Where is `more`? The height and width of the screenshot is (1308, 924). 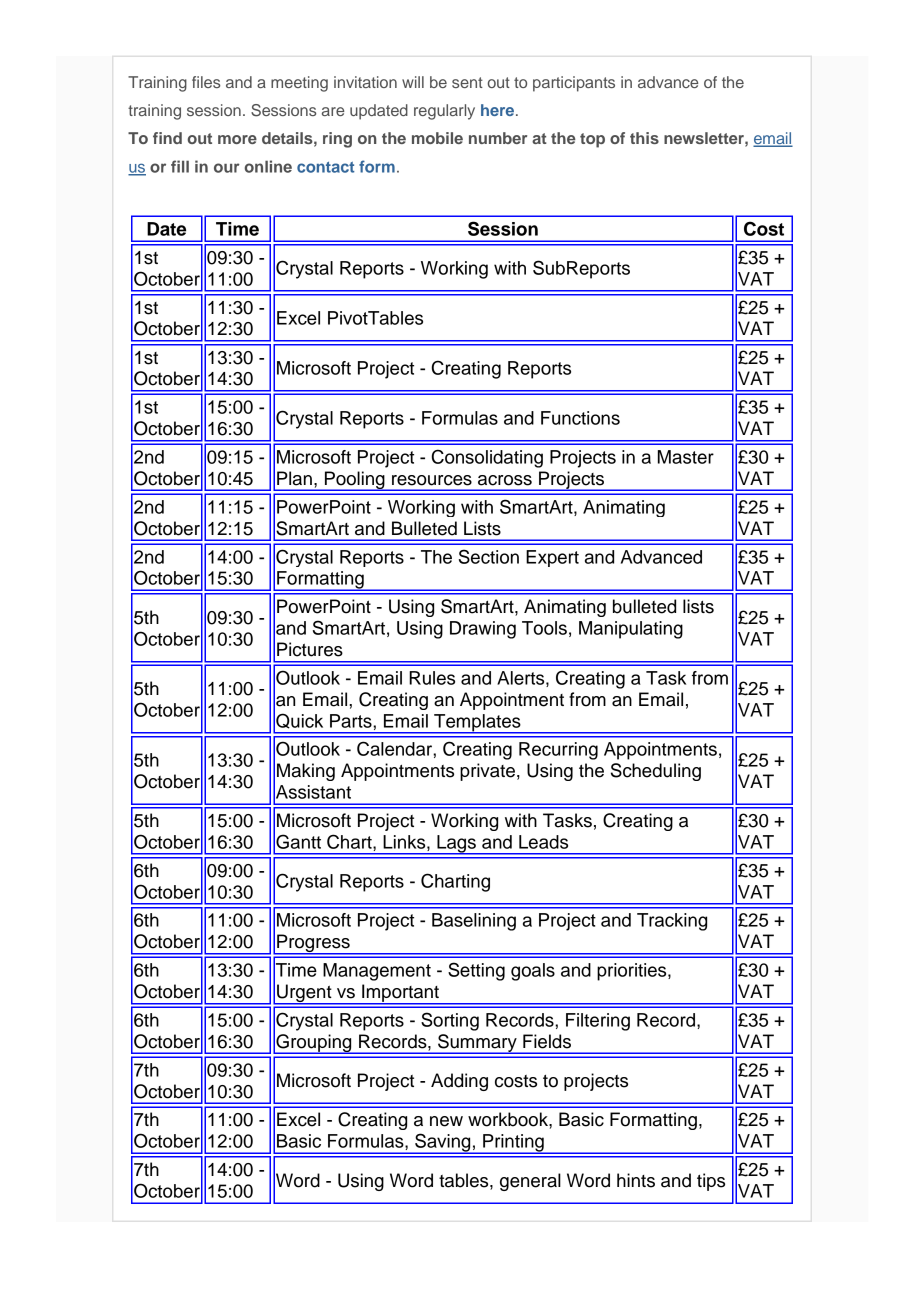
more is located at coordinates (237, 139).
